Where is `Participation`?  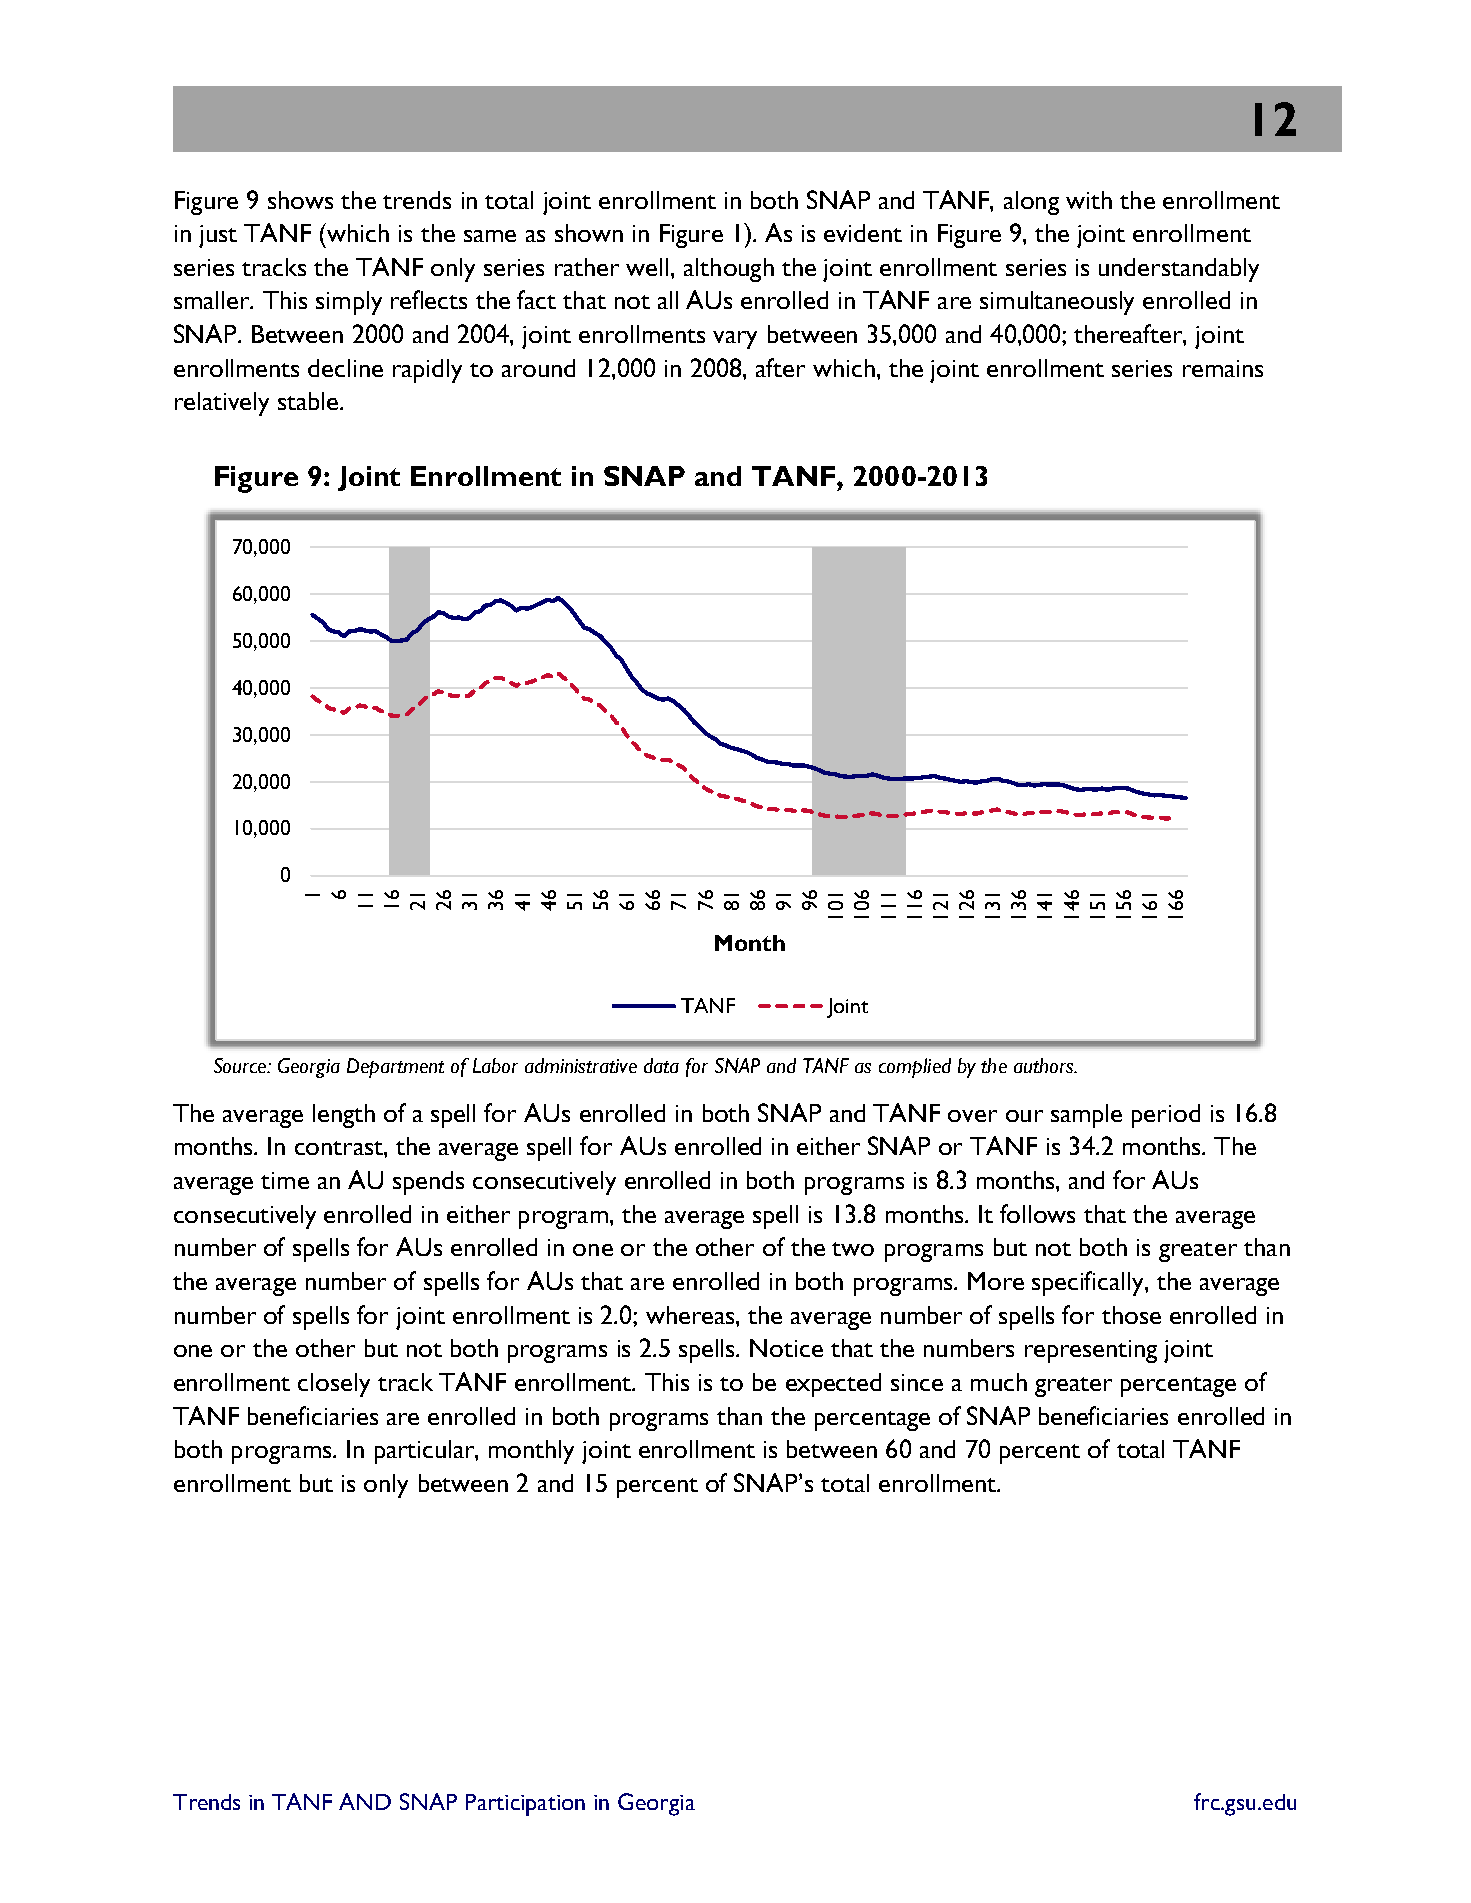
Participation is located at coordinates (525, 1805).
